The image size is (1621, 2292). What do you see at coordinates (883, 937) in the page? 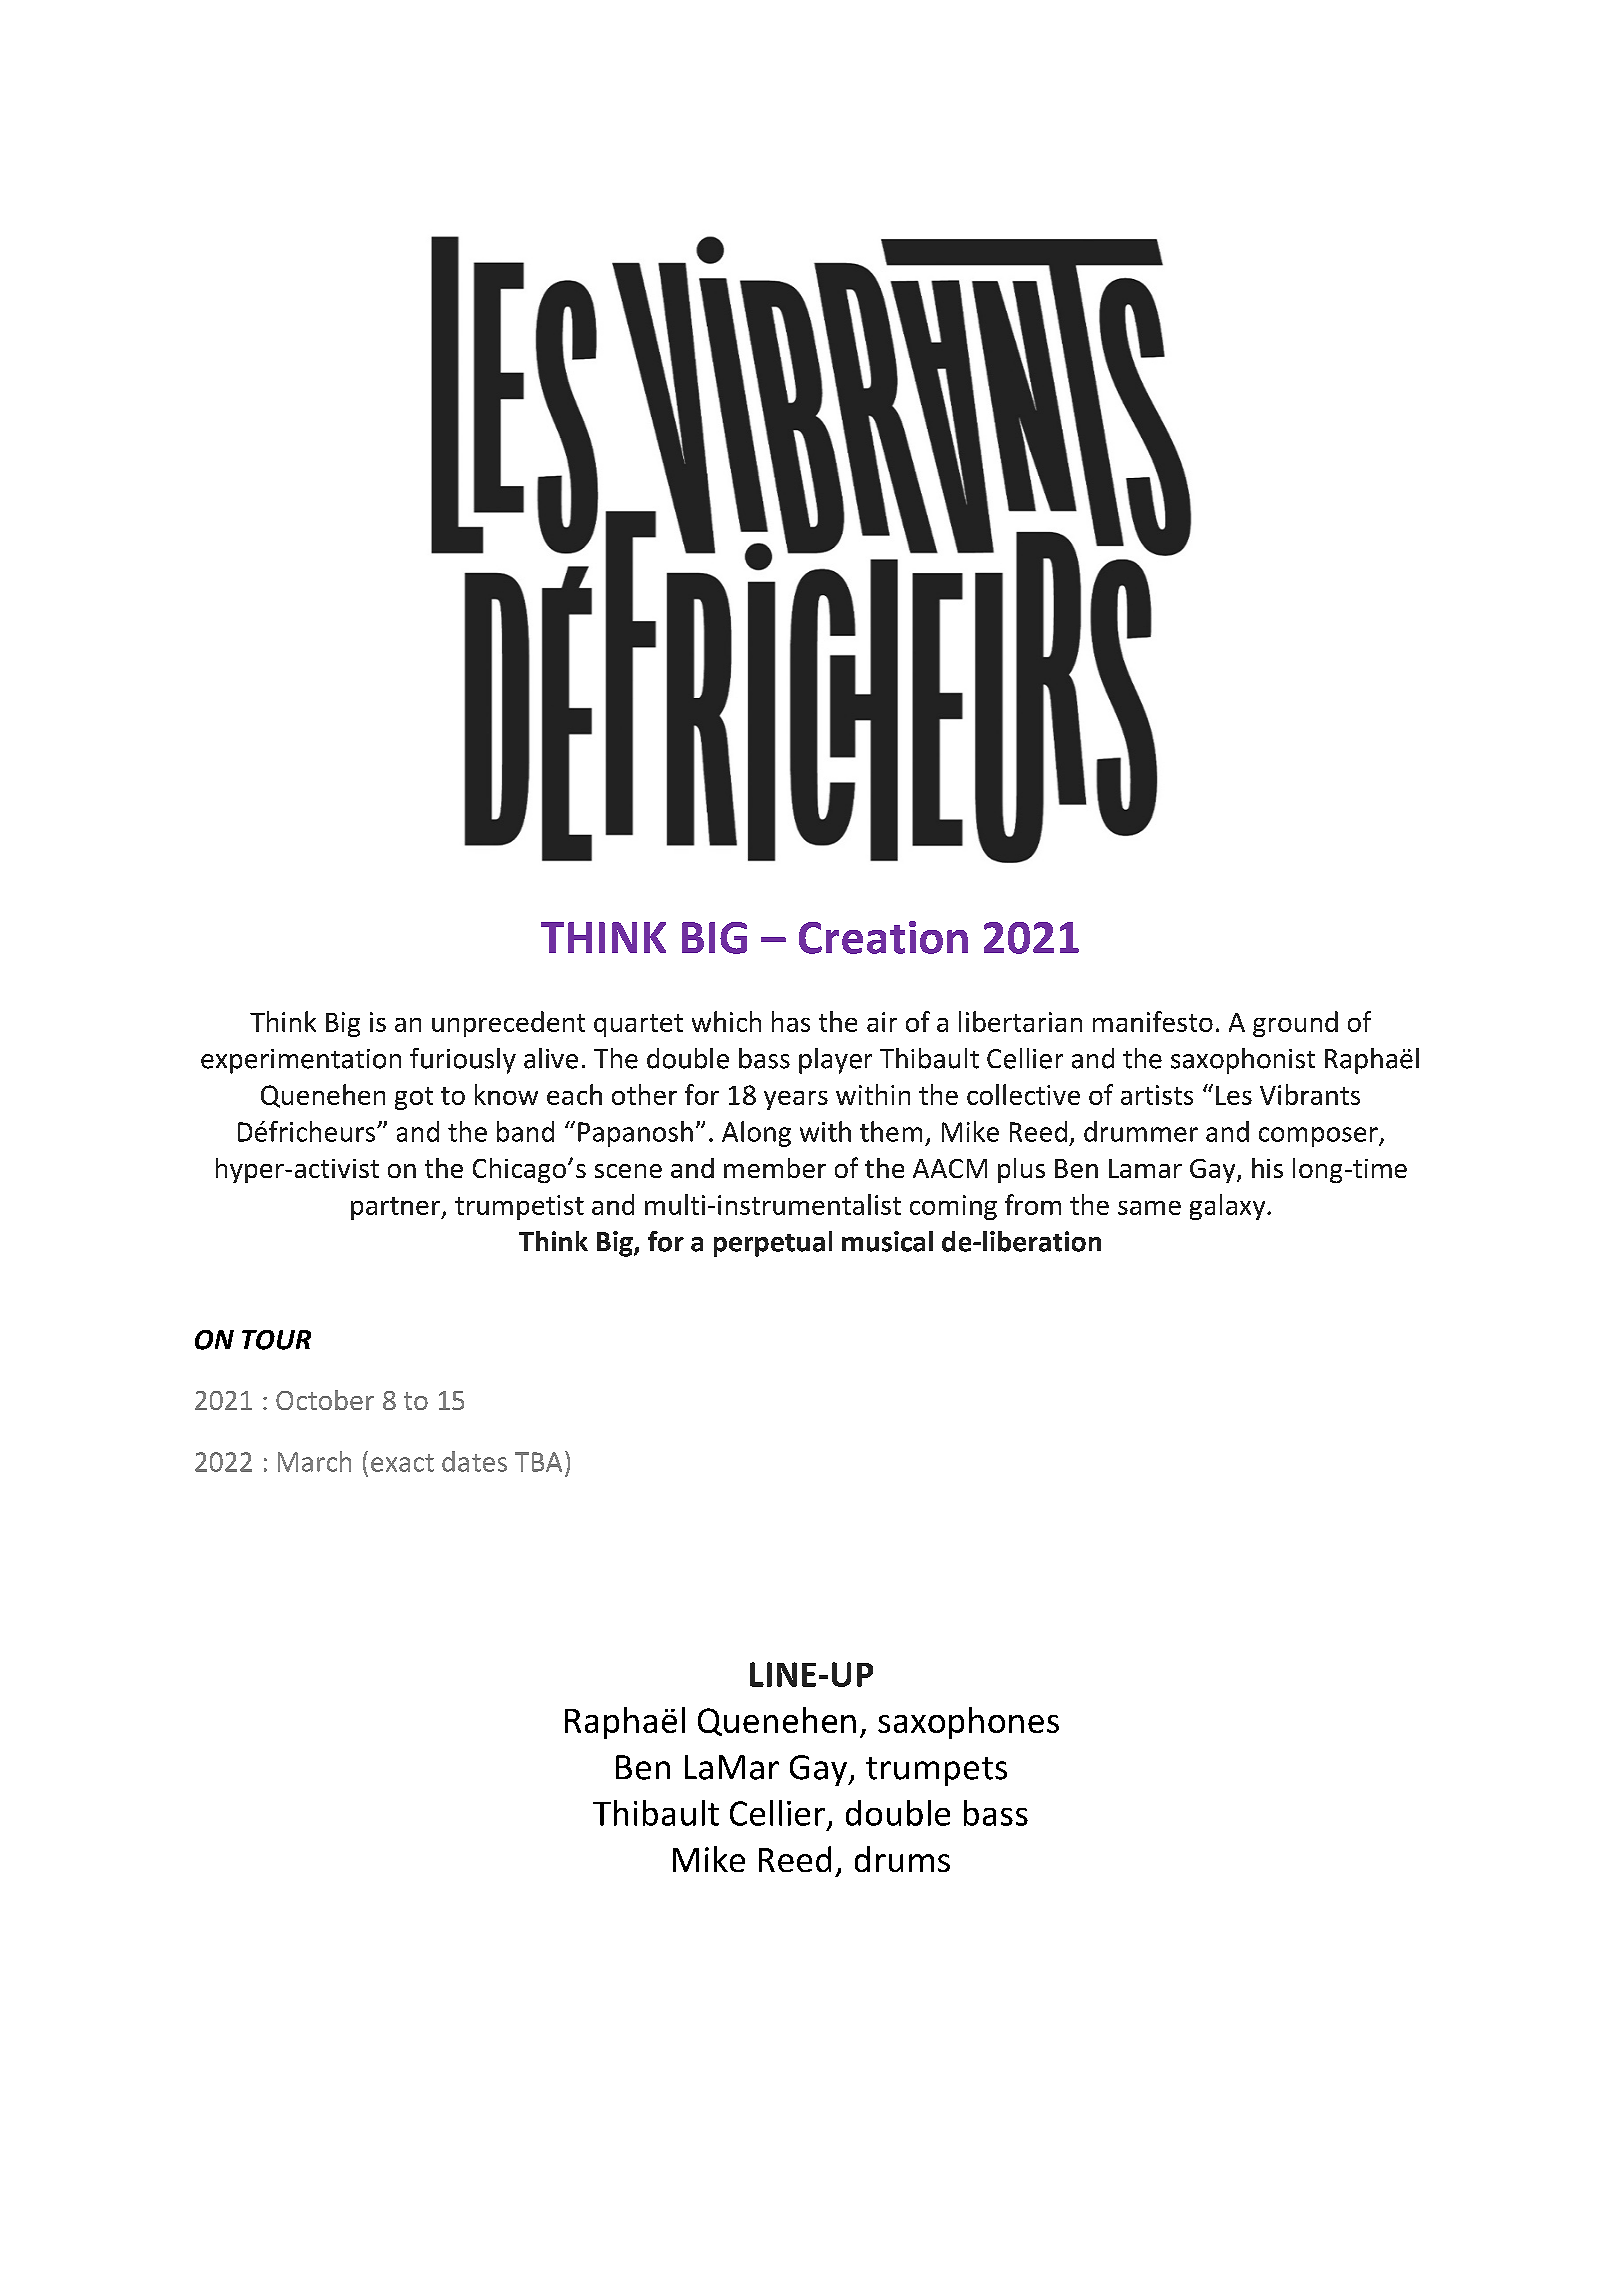
I see `Creation` at bounding box center [883, 937].
